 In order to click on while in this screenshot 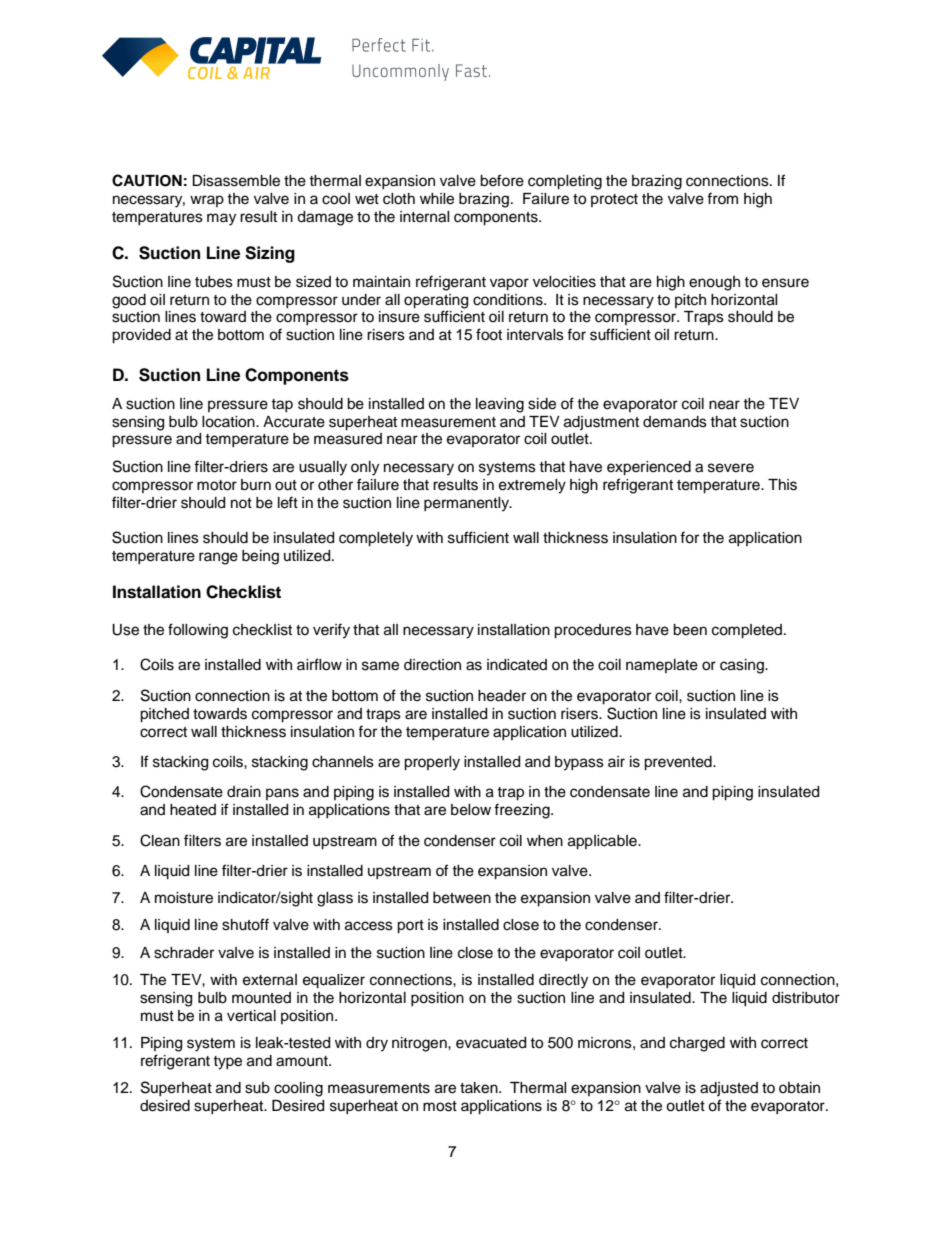, I will do `click(437, 199)`.
